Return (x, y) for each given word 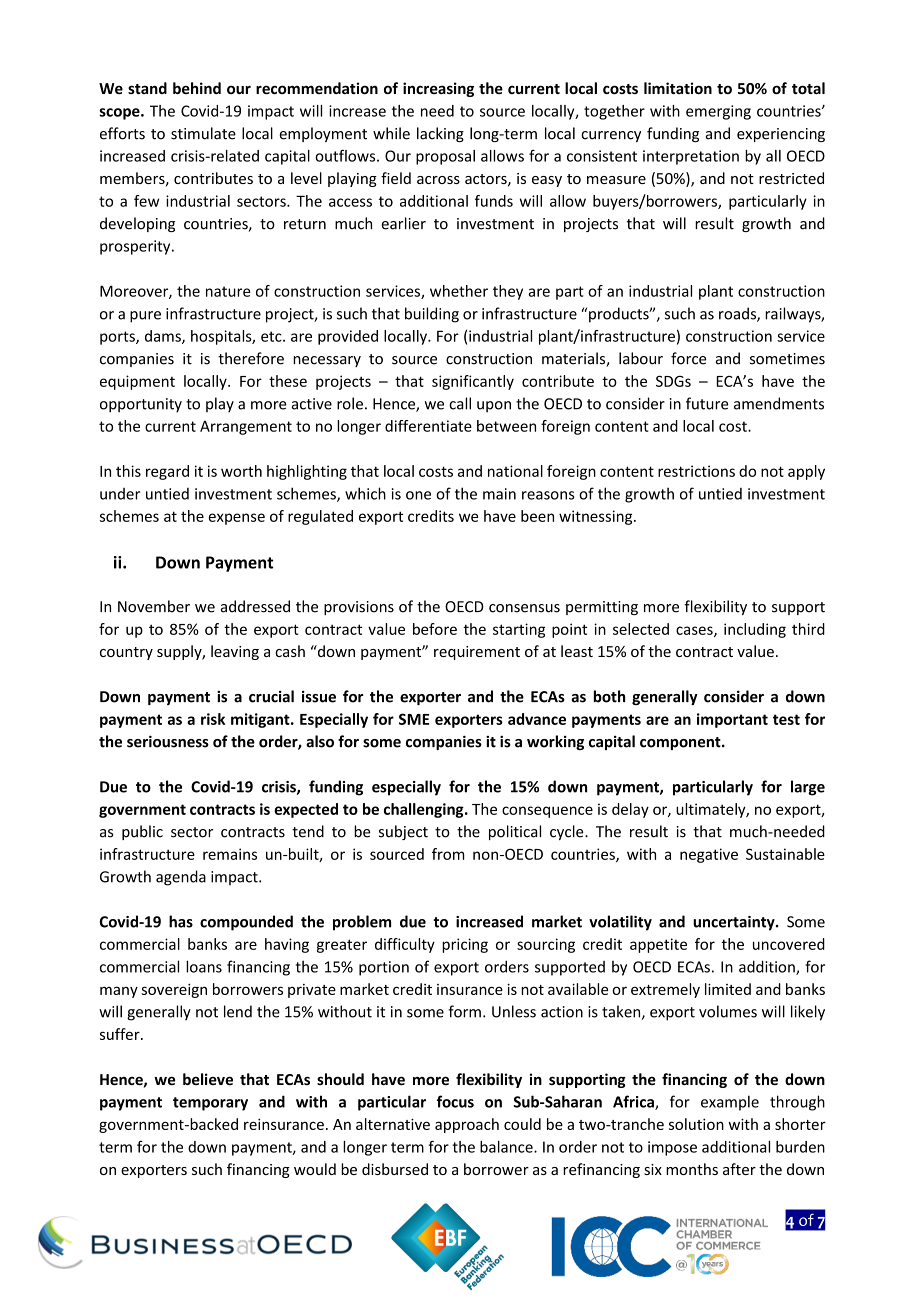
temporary (210, 1104)
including (755, 630)
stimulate (203, 133)
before (435, 629)
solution (696, 1124)
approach (467, 1125)
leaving (235, 652)
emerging (718, 112)
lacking (440, 134)
